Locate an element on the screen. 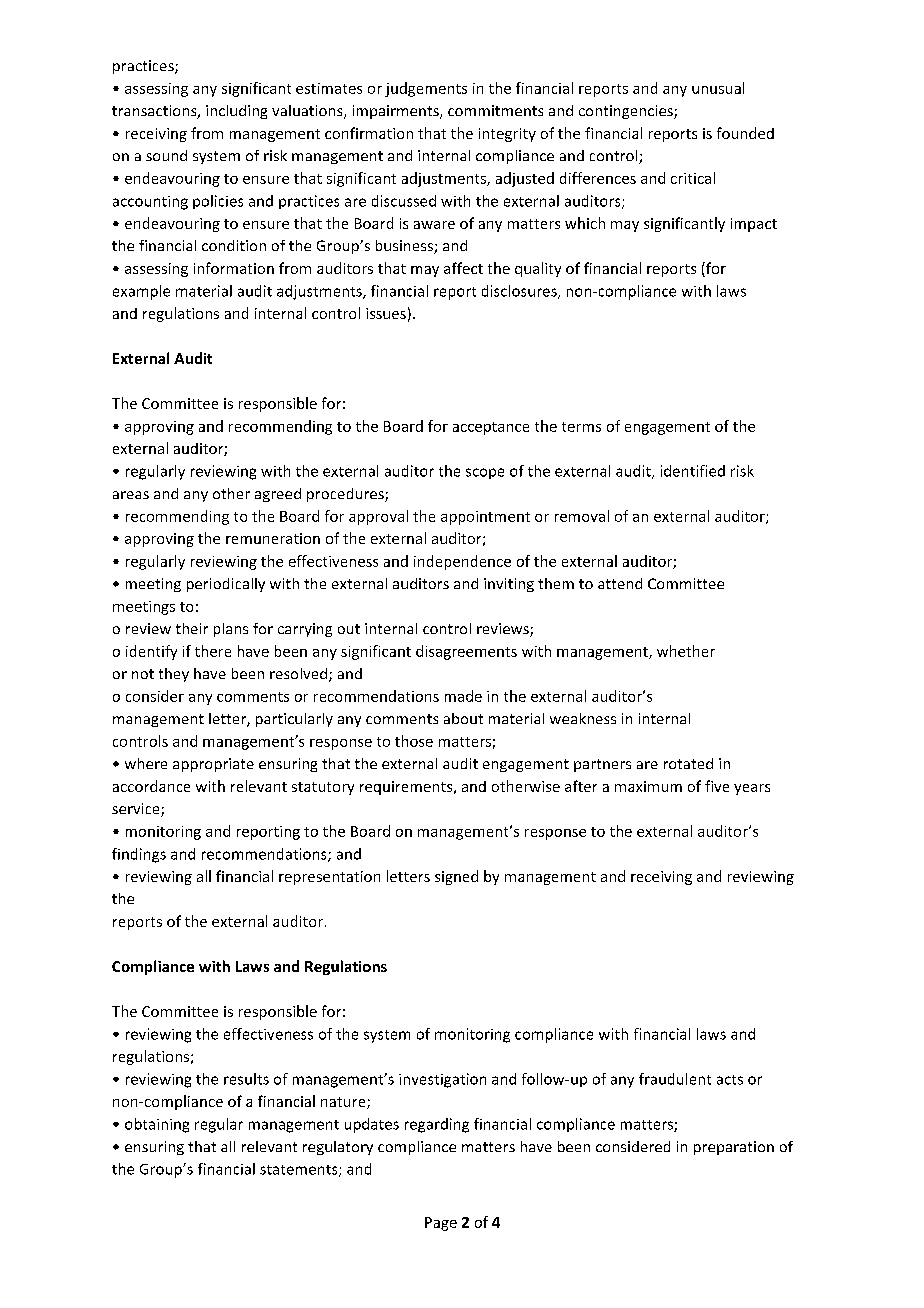 Image resolution: width=924 pixels, height=1308 pixels. maximum is located at coordinates (648, 786).
